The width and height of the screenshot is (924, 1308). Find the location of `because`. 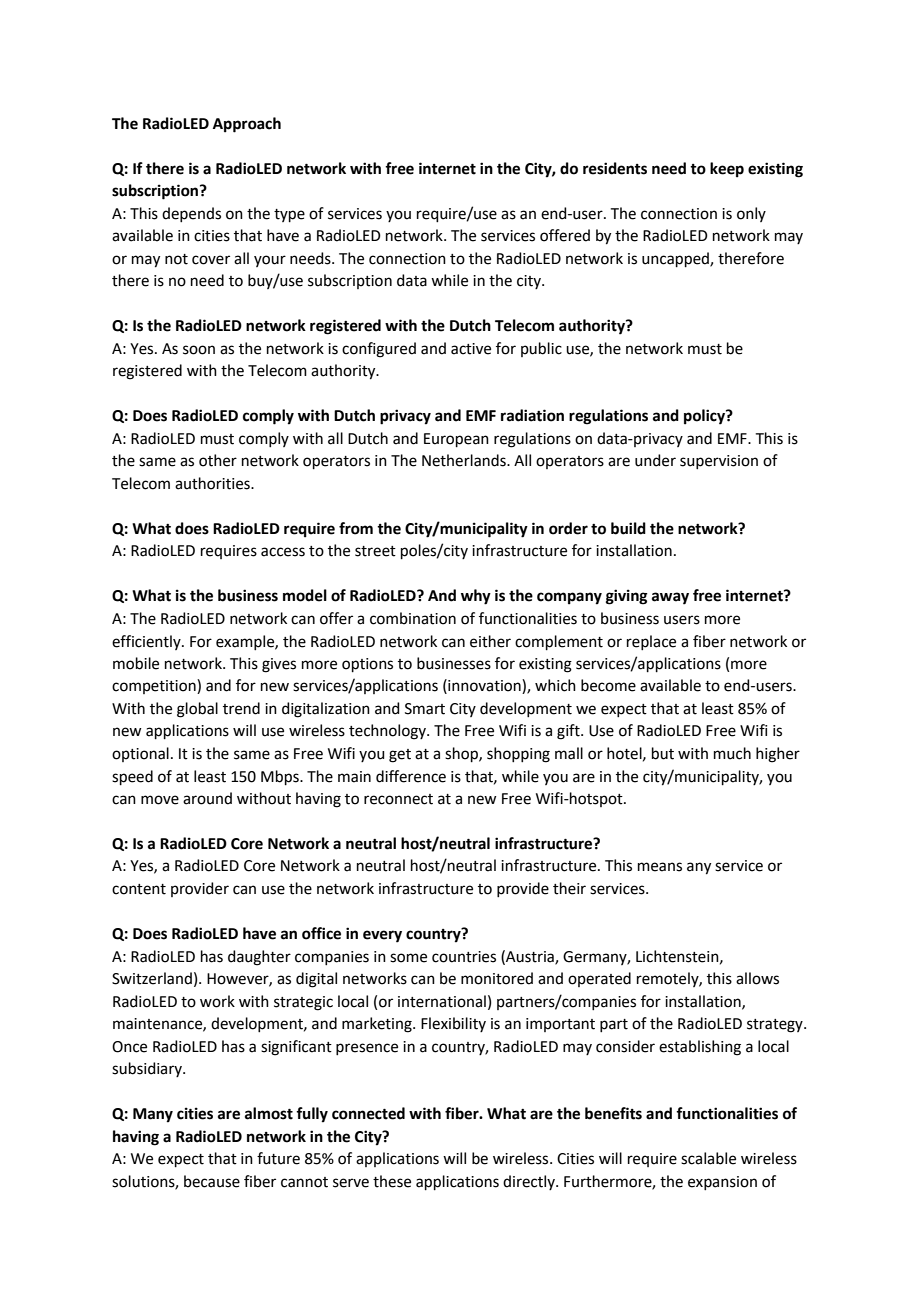

because is located at coordinates (212, 1181).
